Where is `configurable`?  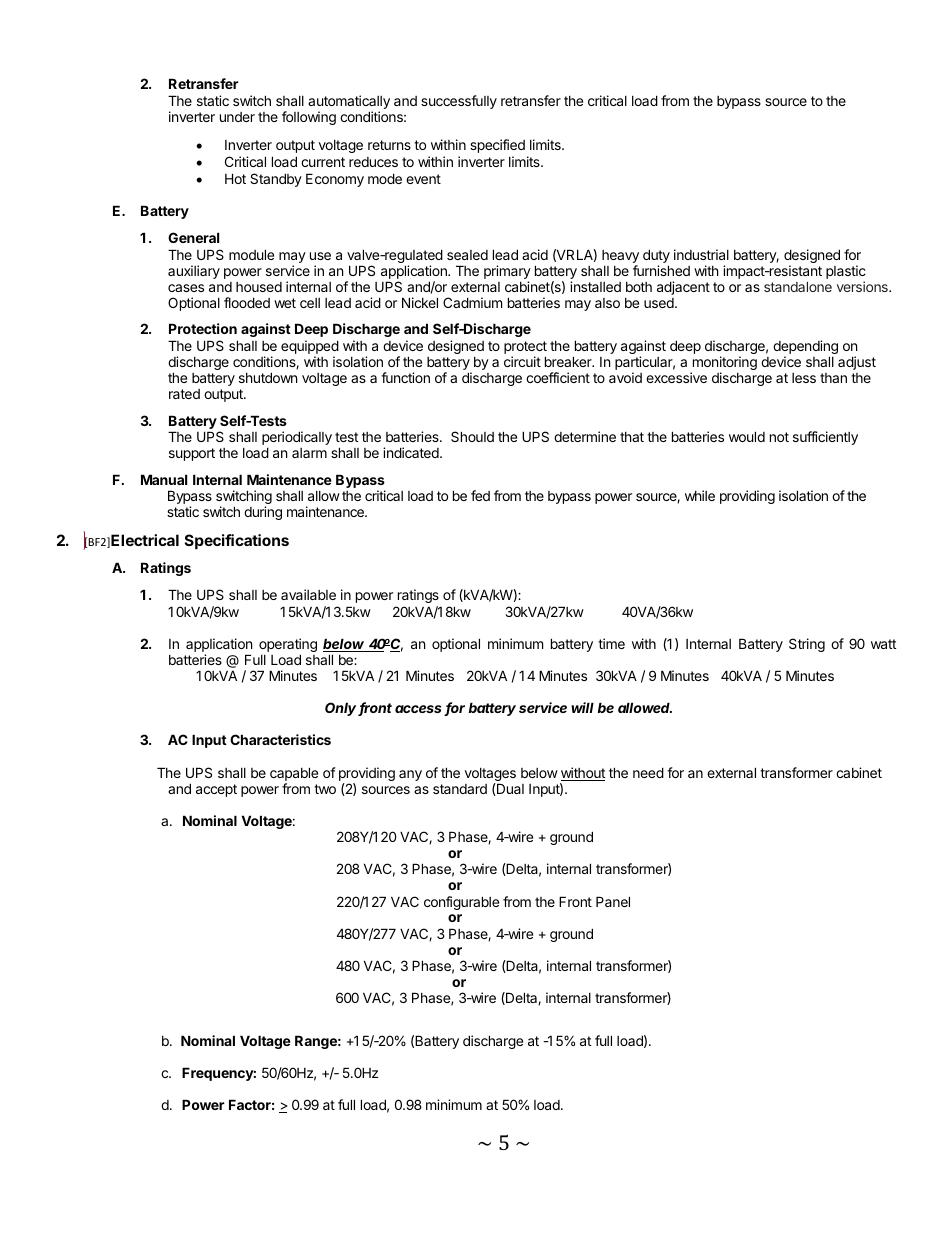 configurable is located at coordinates (461, 903).
